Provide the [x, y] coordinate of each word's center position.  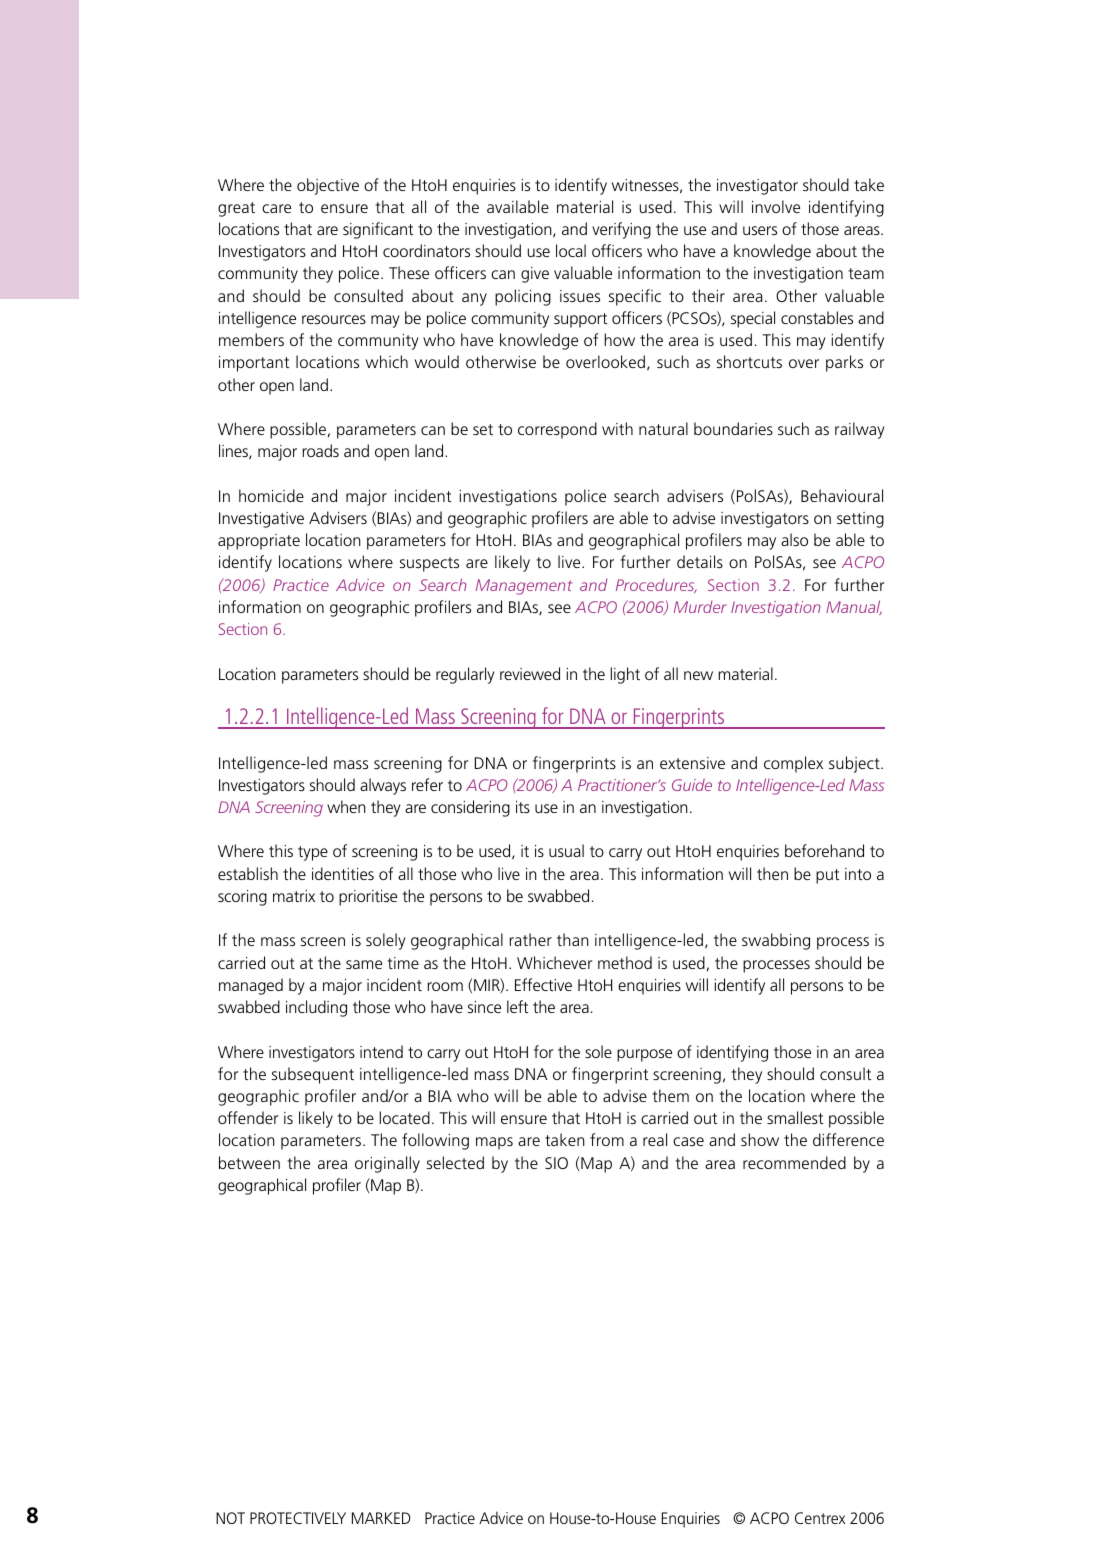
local [571, 250]
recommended [794, 1162]
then [772, 873]
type [313, 853]
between [249, 1162]
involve [776, 206]
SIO [556, 1163]
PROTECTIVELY [298, 1518]
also [794, 539]
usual [566, 850]
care [276, 208]
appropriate [259, 542]
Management [524, 587]
